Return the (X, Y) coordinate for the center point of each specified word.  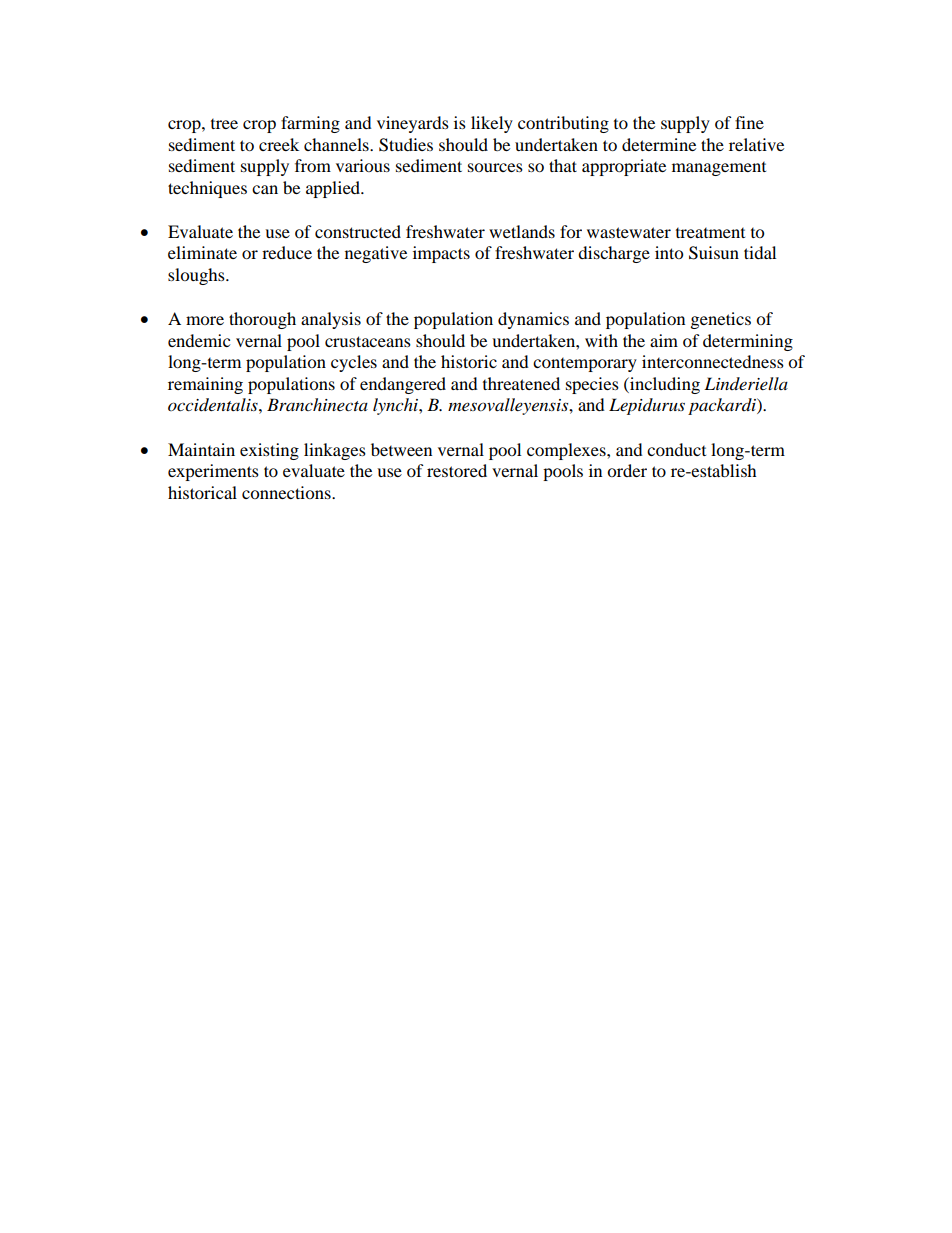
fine (749, 122)
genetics (721, 320)
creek (279, 144)
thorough (262, 320)
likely (492, 124)
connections (287, 492)
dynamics (533, 320)
